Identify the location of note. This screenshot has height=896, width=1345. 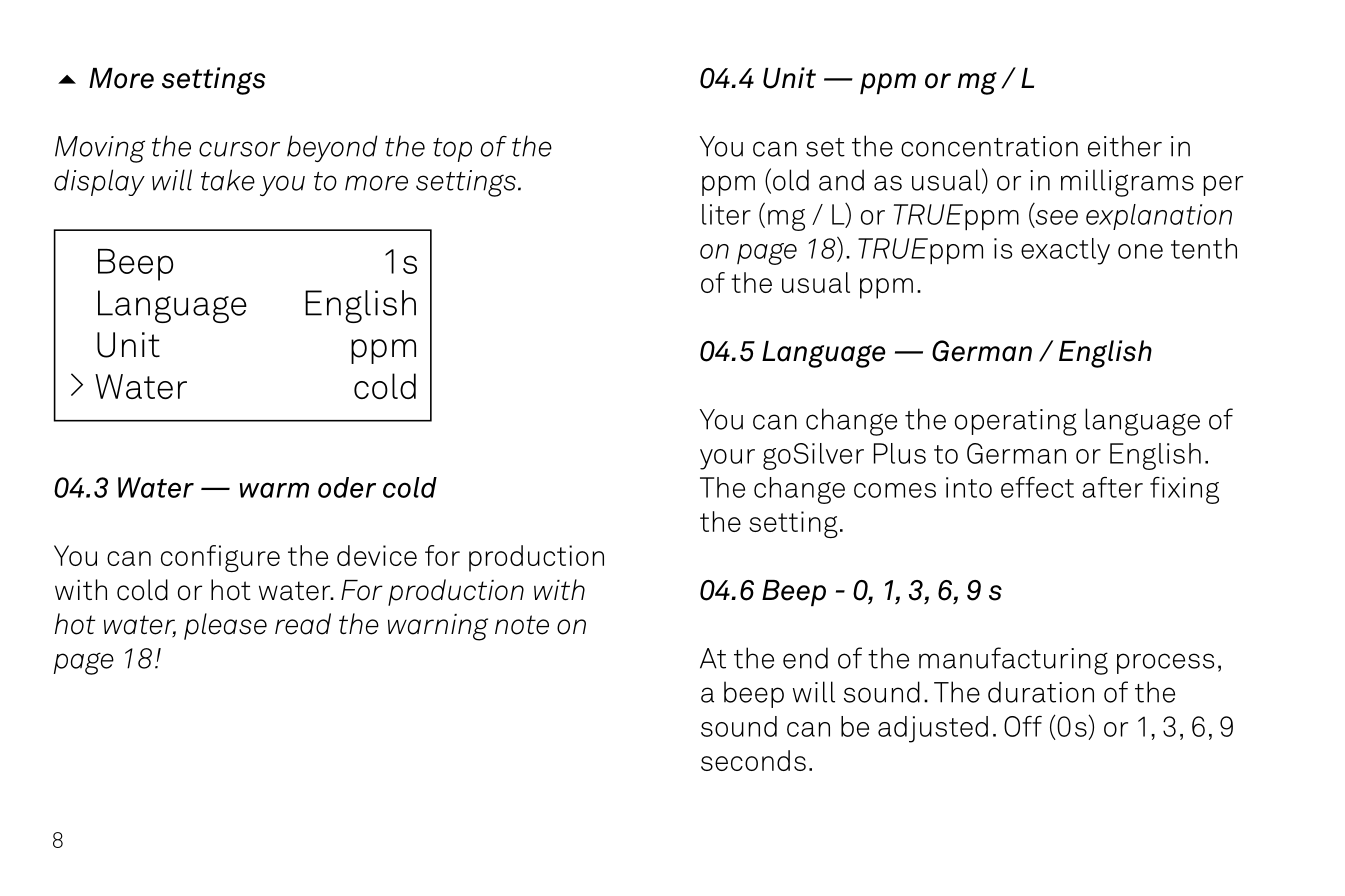
(522, 625).
